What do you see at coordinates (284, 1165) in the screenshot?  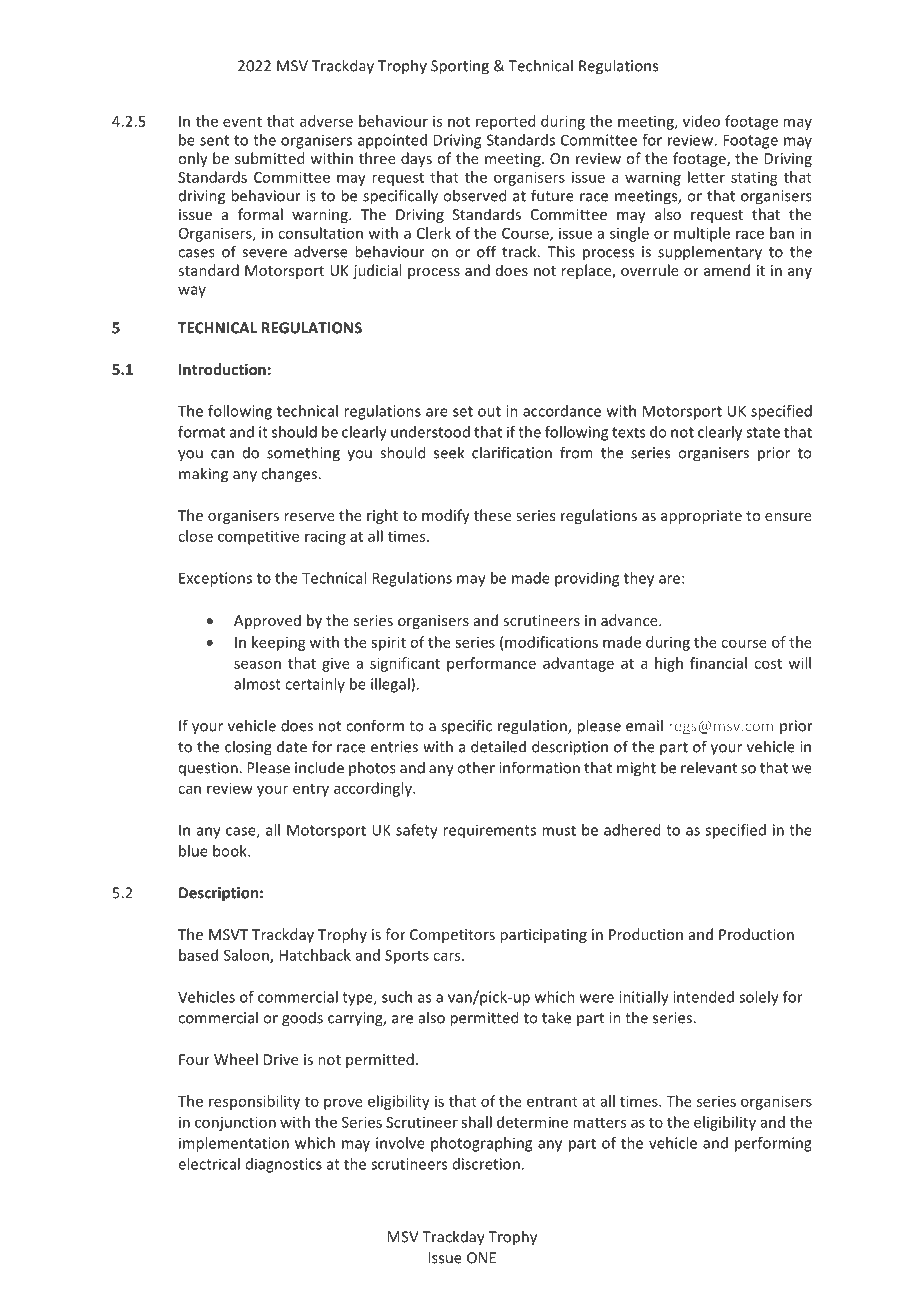 I see `diagnostics` at bounding box center [284, 1165].
